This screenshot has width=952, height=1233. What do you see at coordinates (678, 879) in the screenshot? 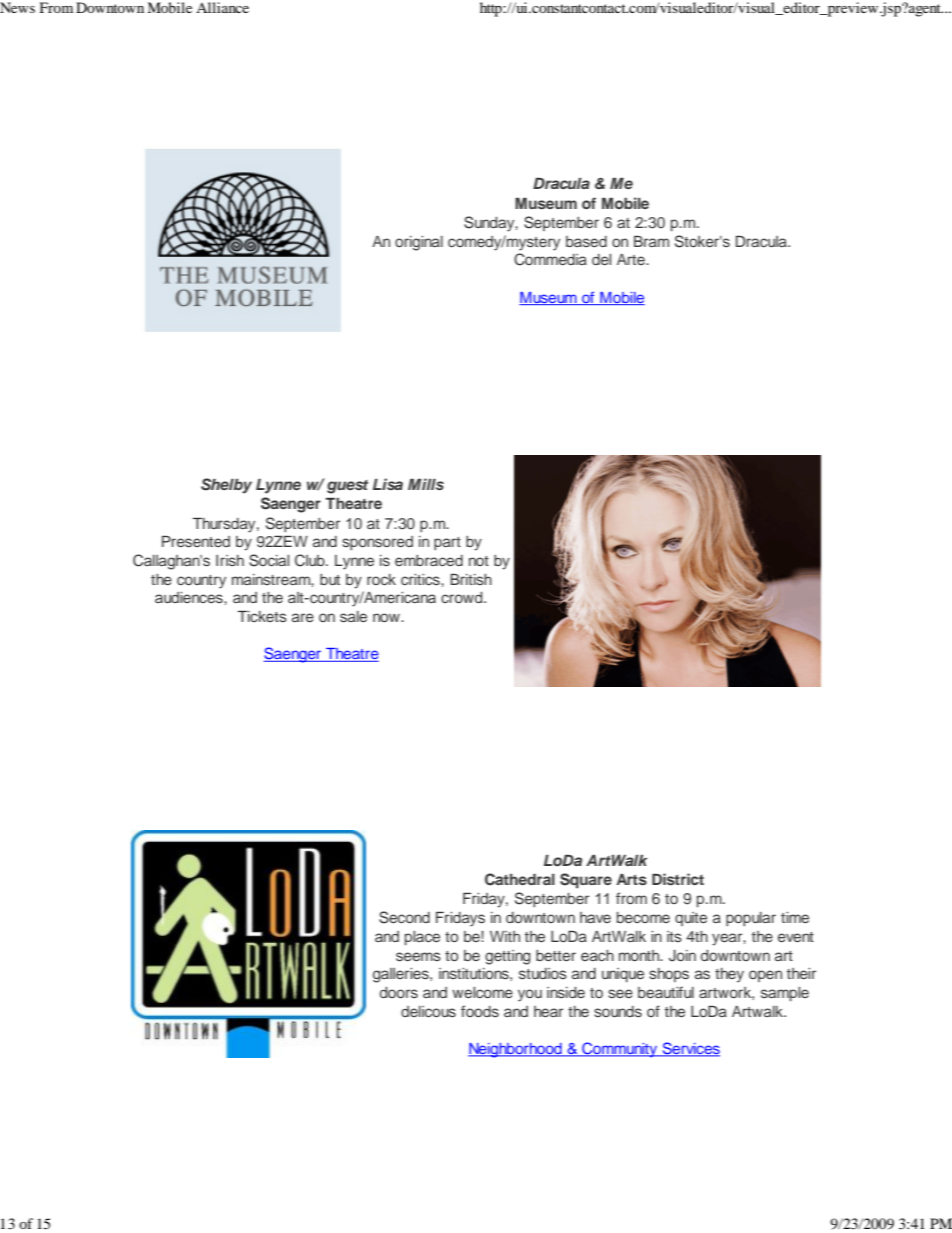
I see `District` at bounding box center [678, 879].
